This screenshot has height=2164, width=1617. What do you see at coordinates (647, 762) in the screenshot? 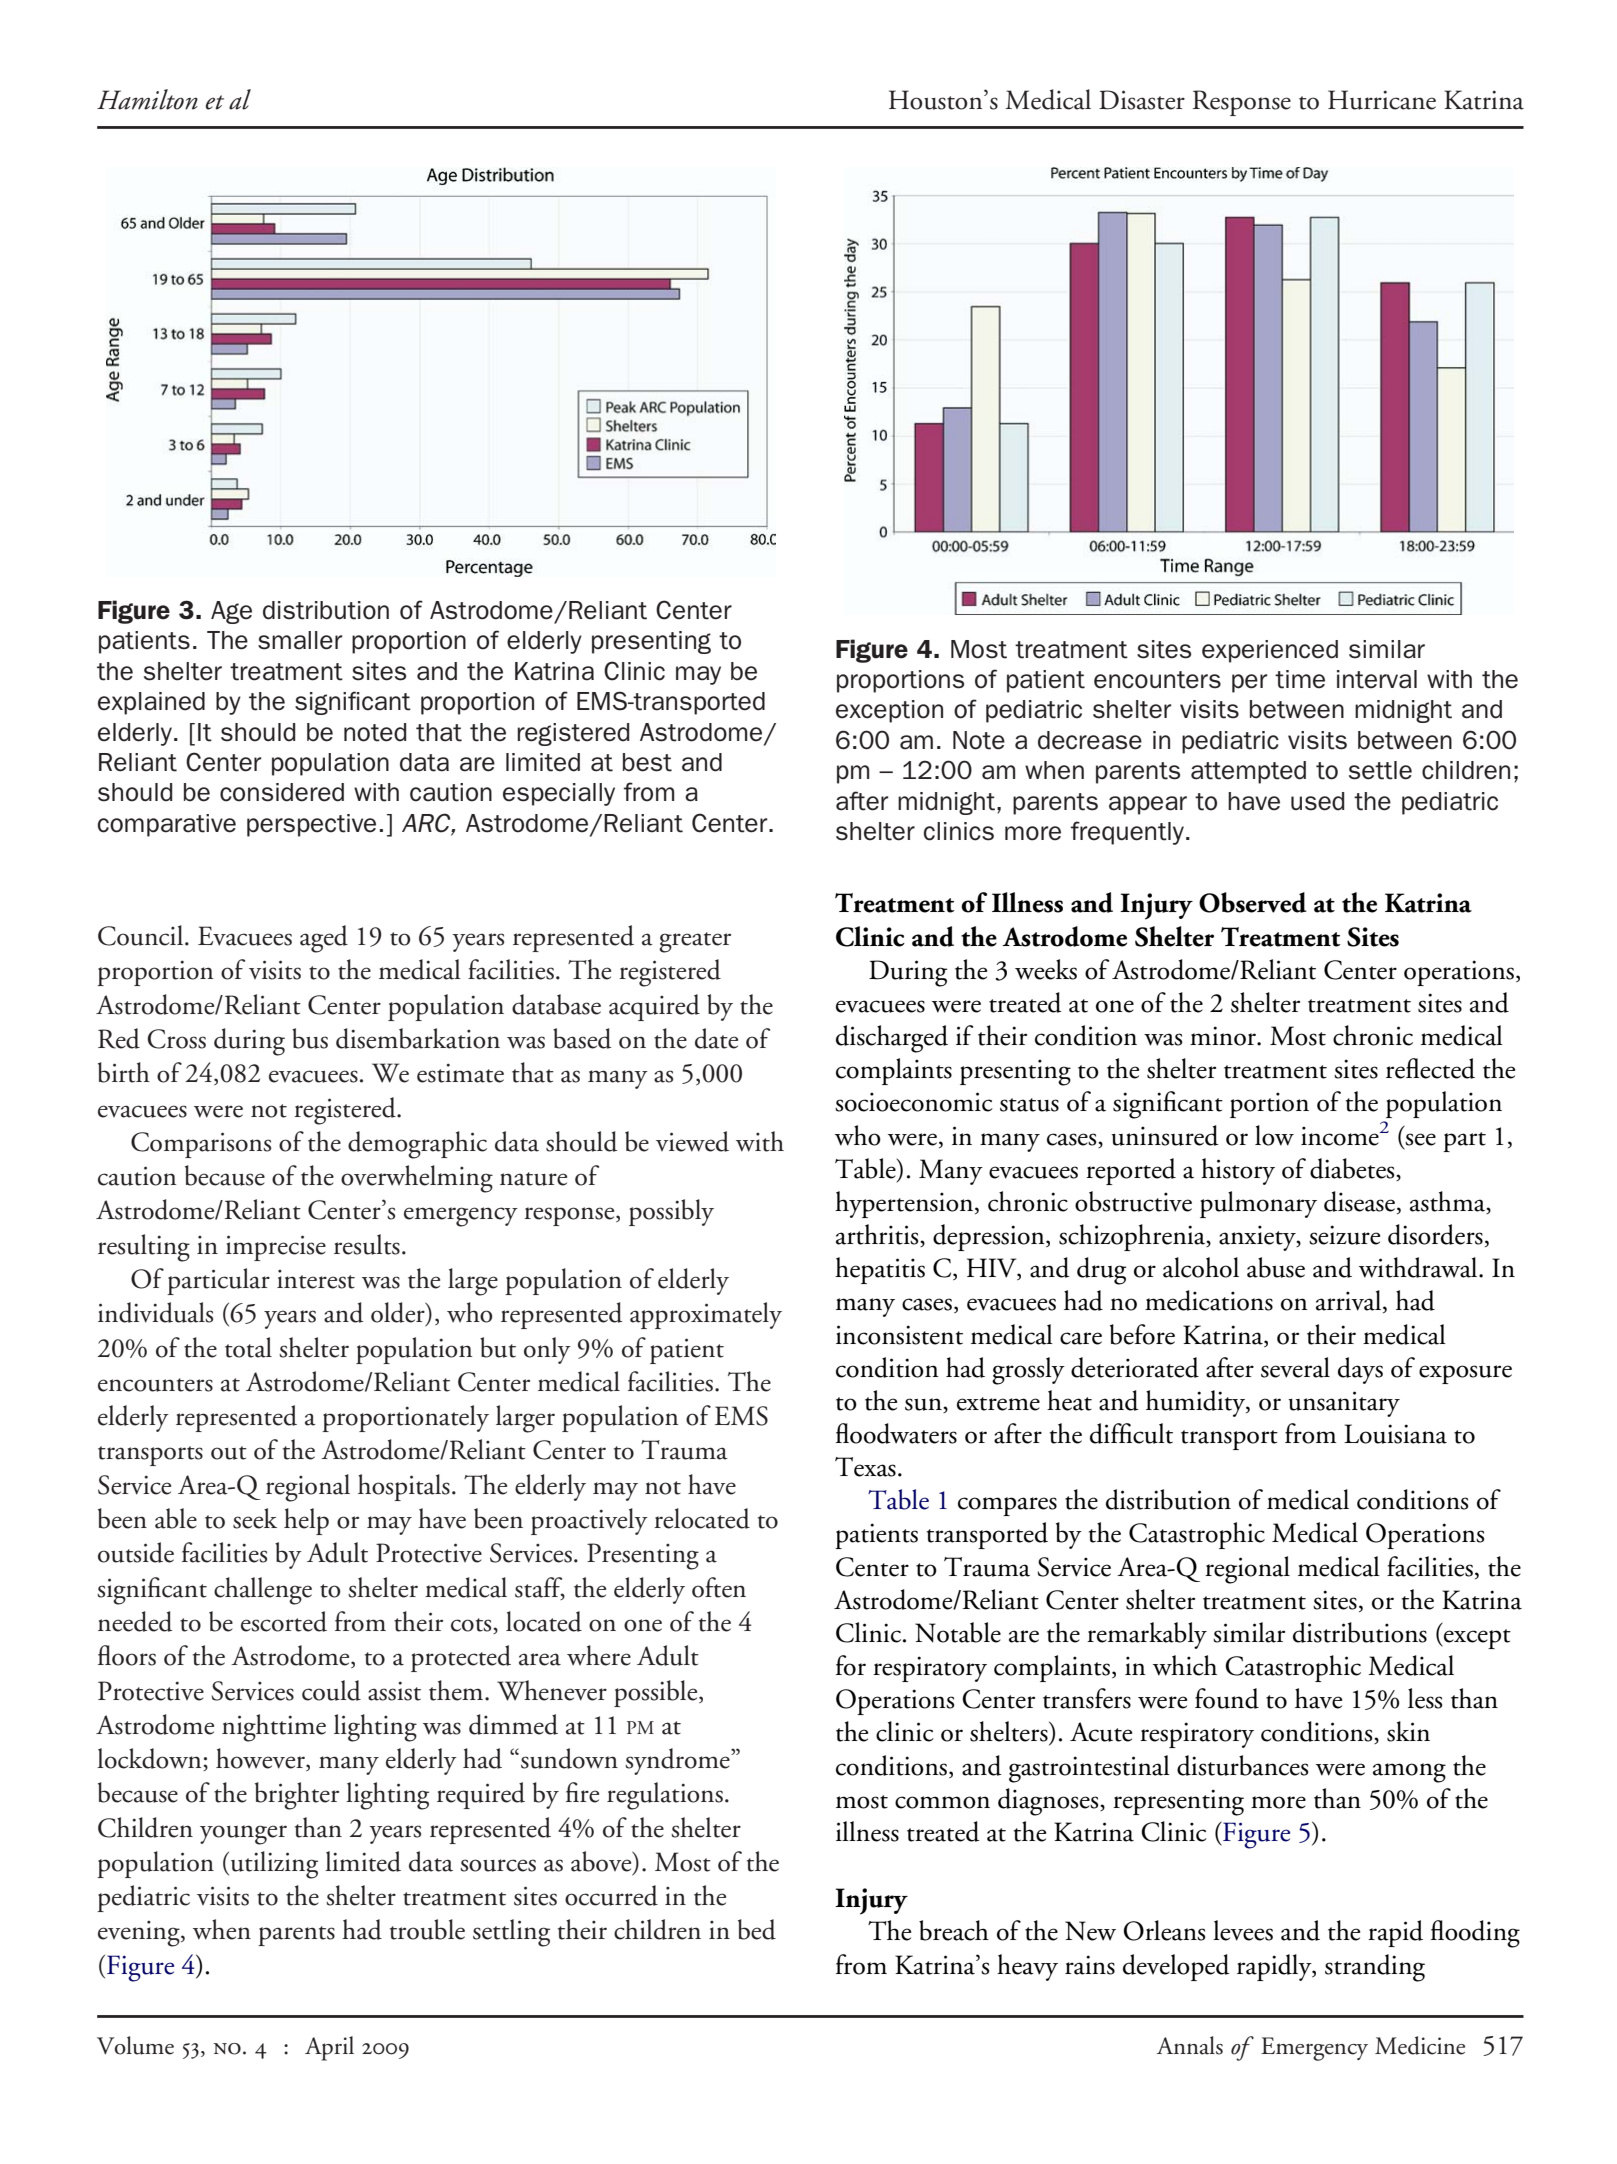
I see `best` at bounding box center [647, 762].
